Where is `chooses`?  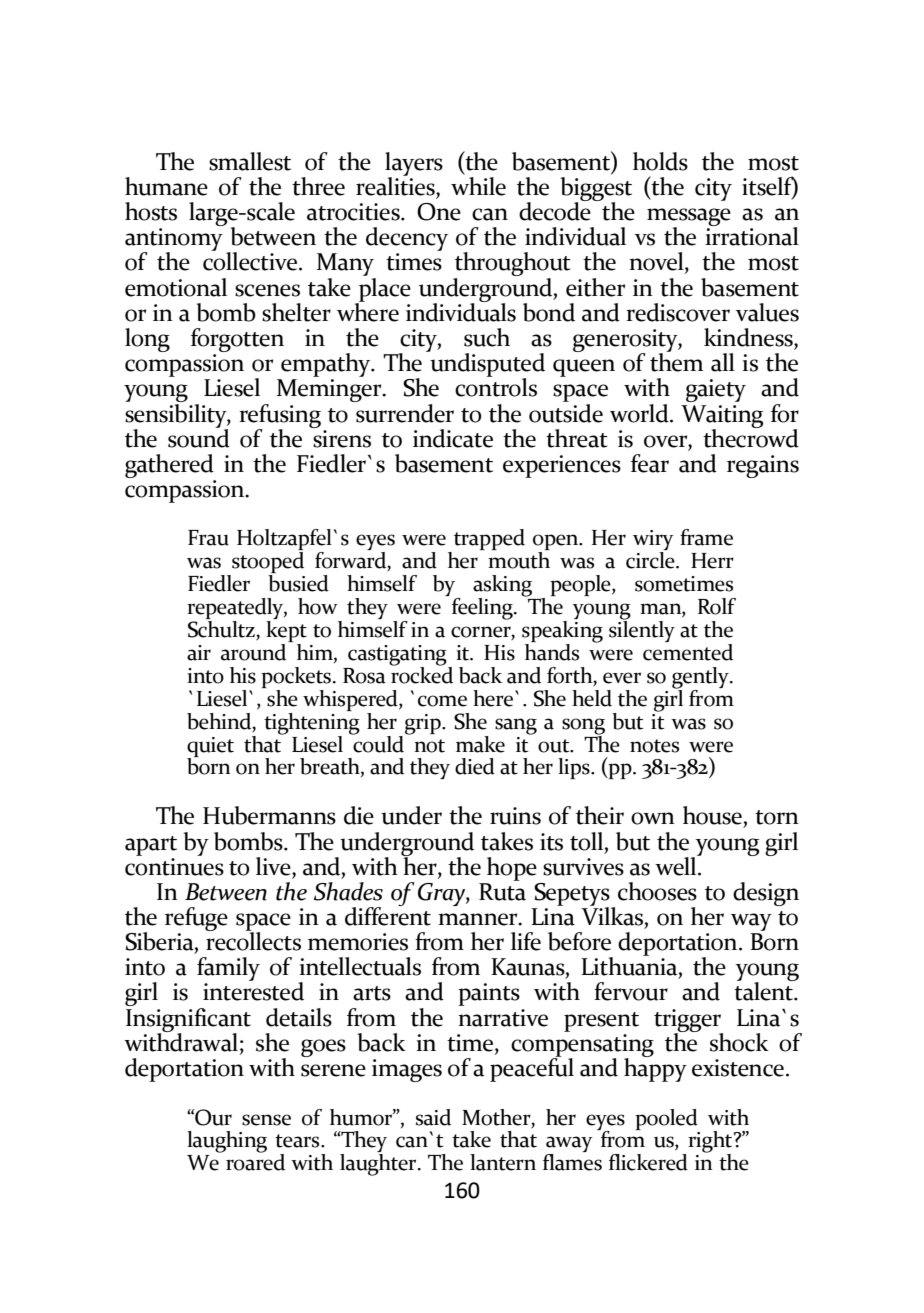 chooses is located at coordinates (657, 891).
